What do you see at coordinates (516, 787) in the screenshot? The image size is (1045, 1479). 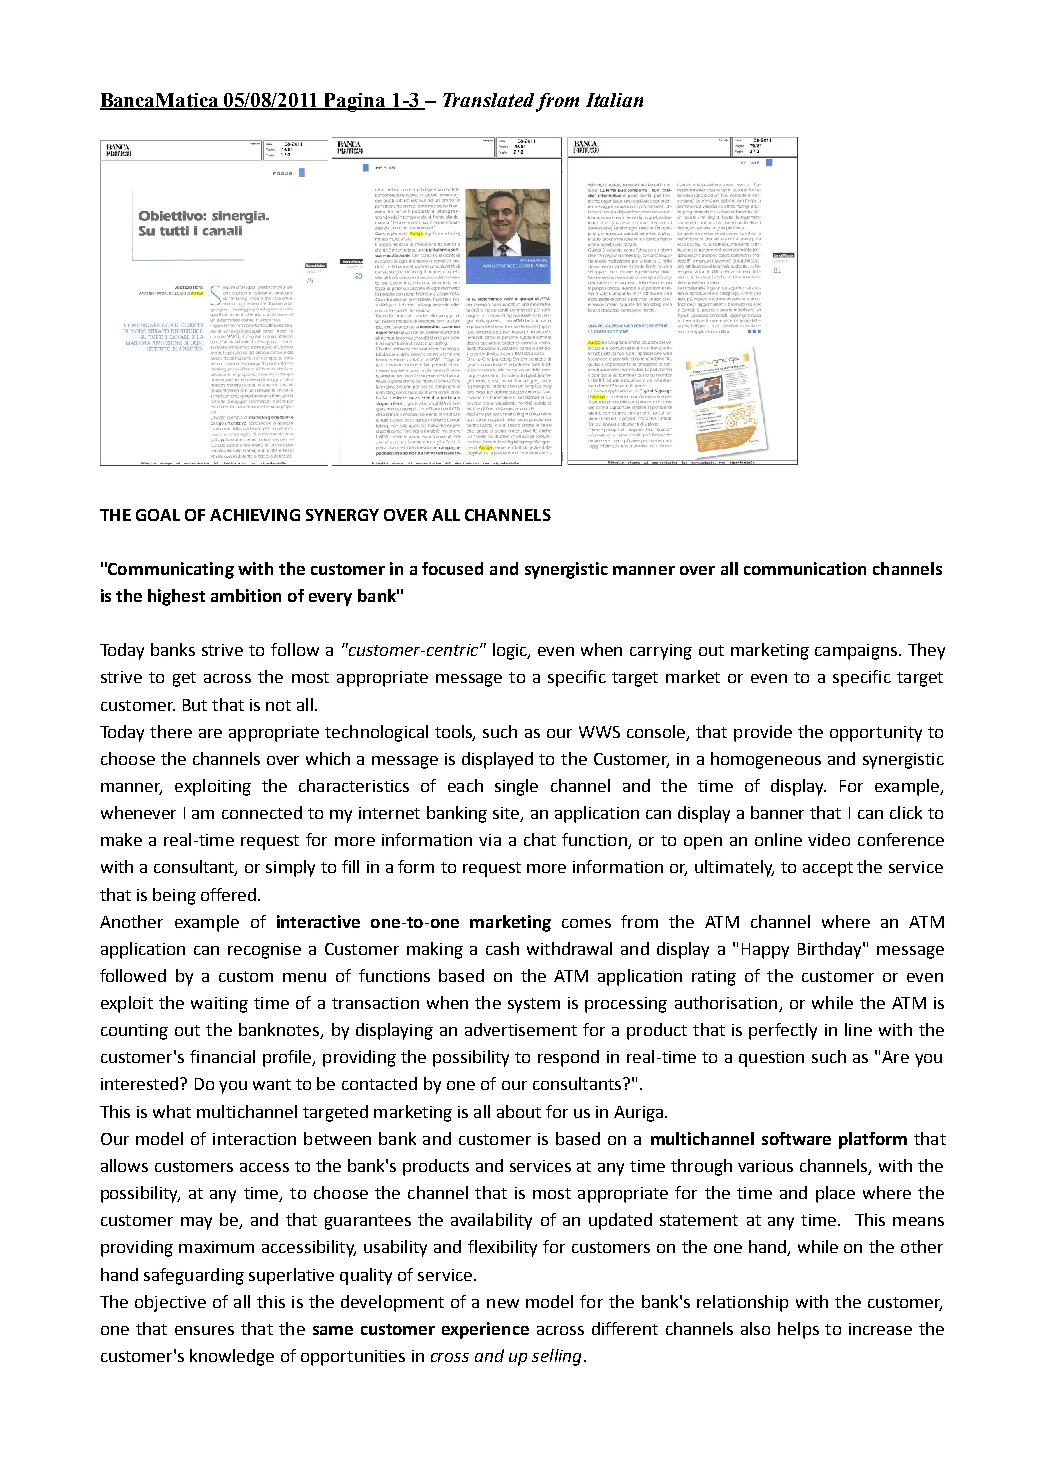 I see `single` at bounding box center [516, 787].
